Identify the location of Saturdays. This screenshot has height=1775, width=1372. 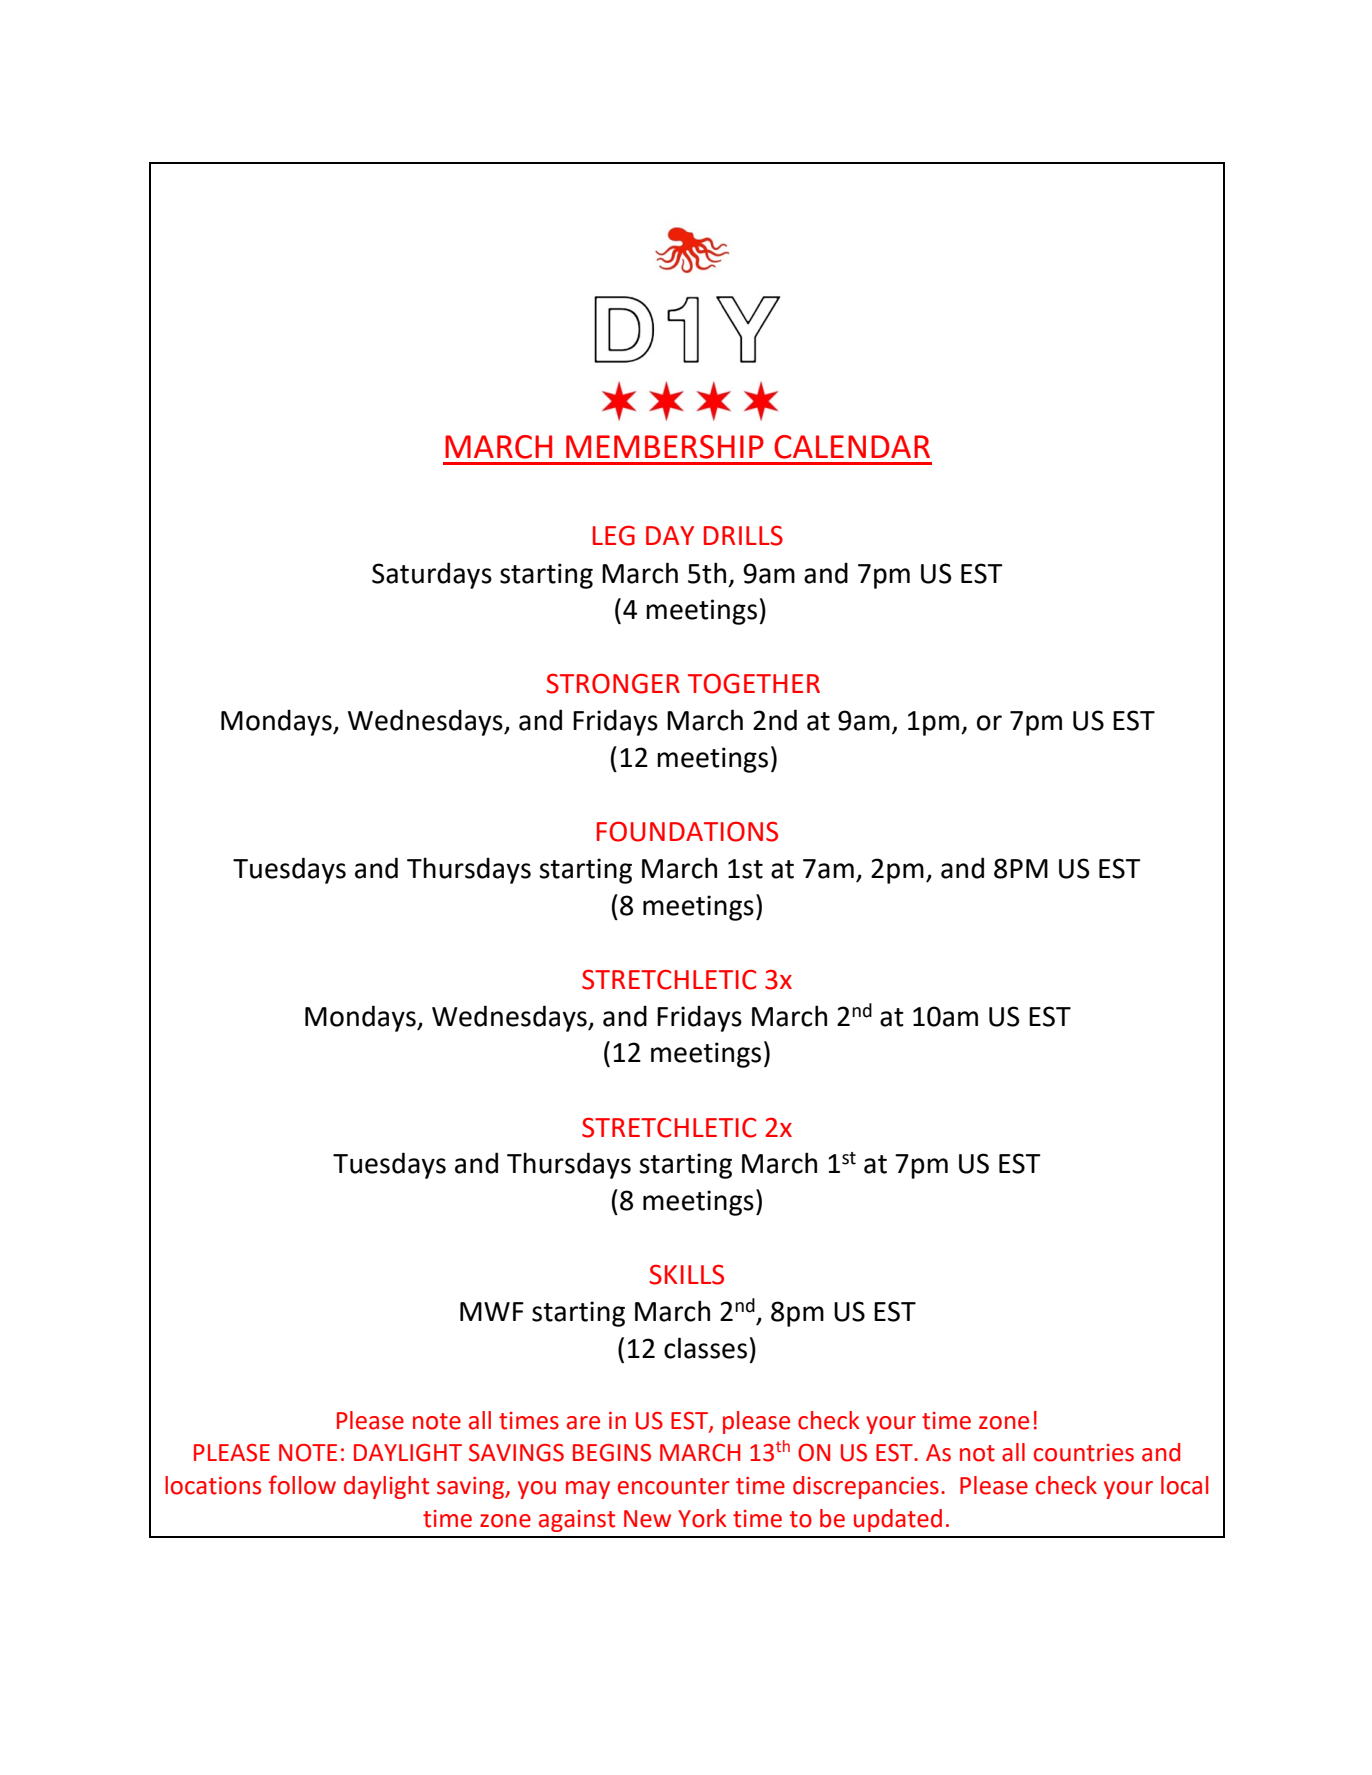
(432, 575).
